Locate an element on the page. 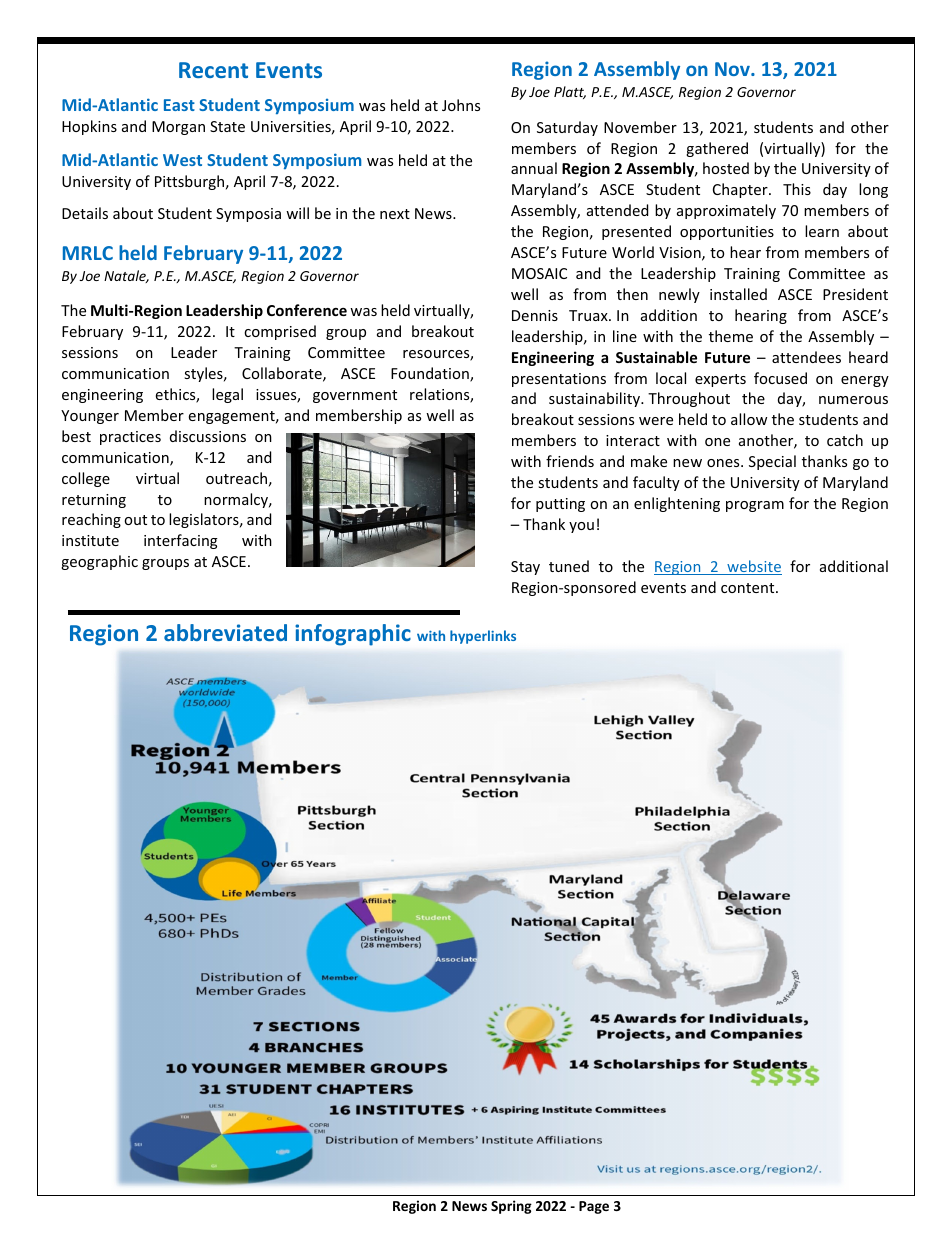 This document has height=1233, width=952. website is located at coordinates (753, 567).
